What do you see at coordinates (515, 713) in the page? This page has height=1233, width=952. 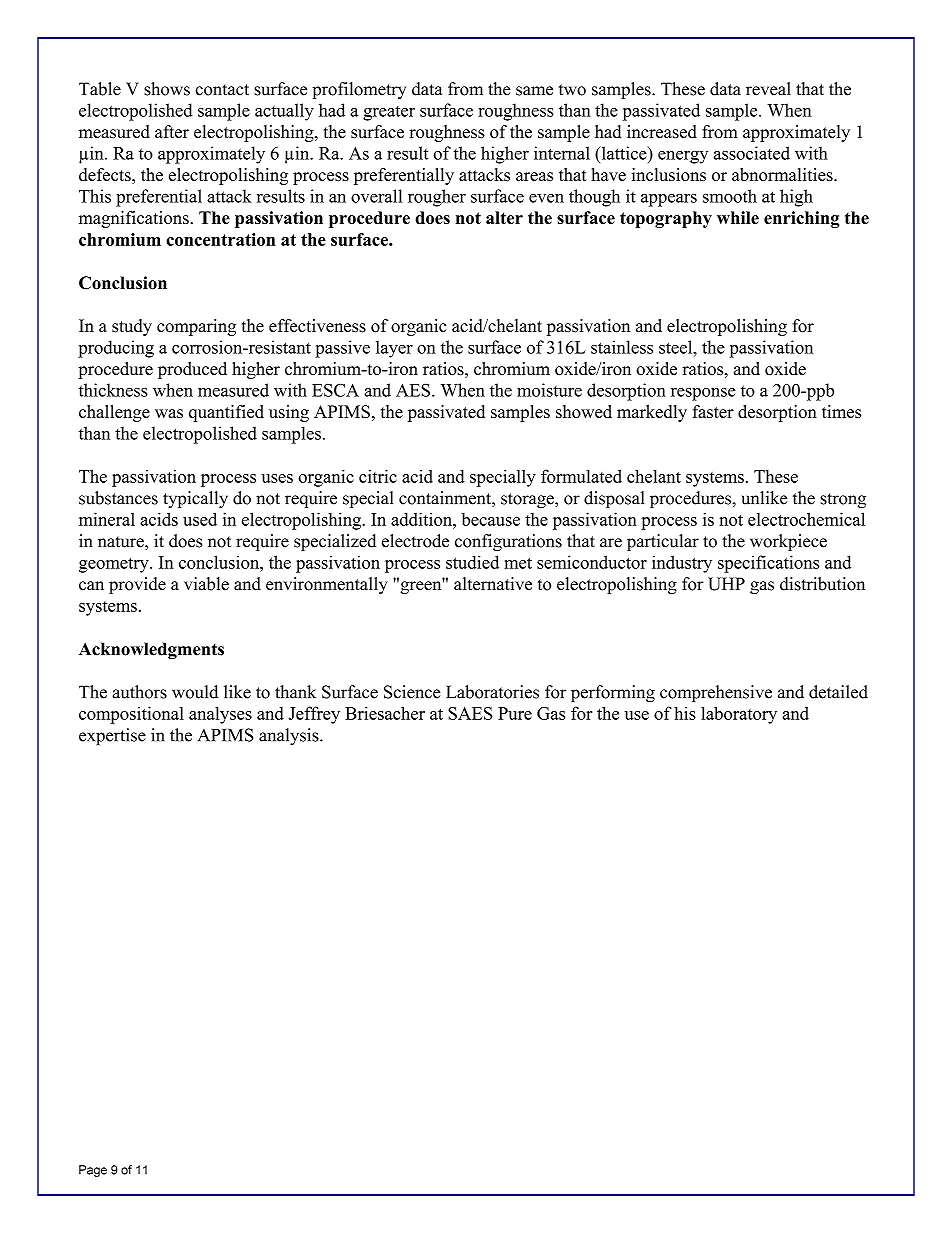 I see `Pure` at bounding box center [515, 713].
